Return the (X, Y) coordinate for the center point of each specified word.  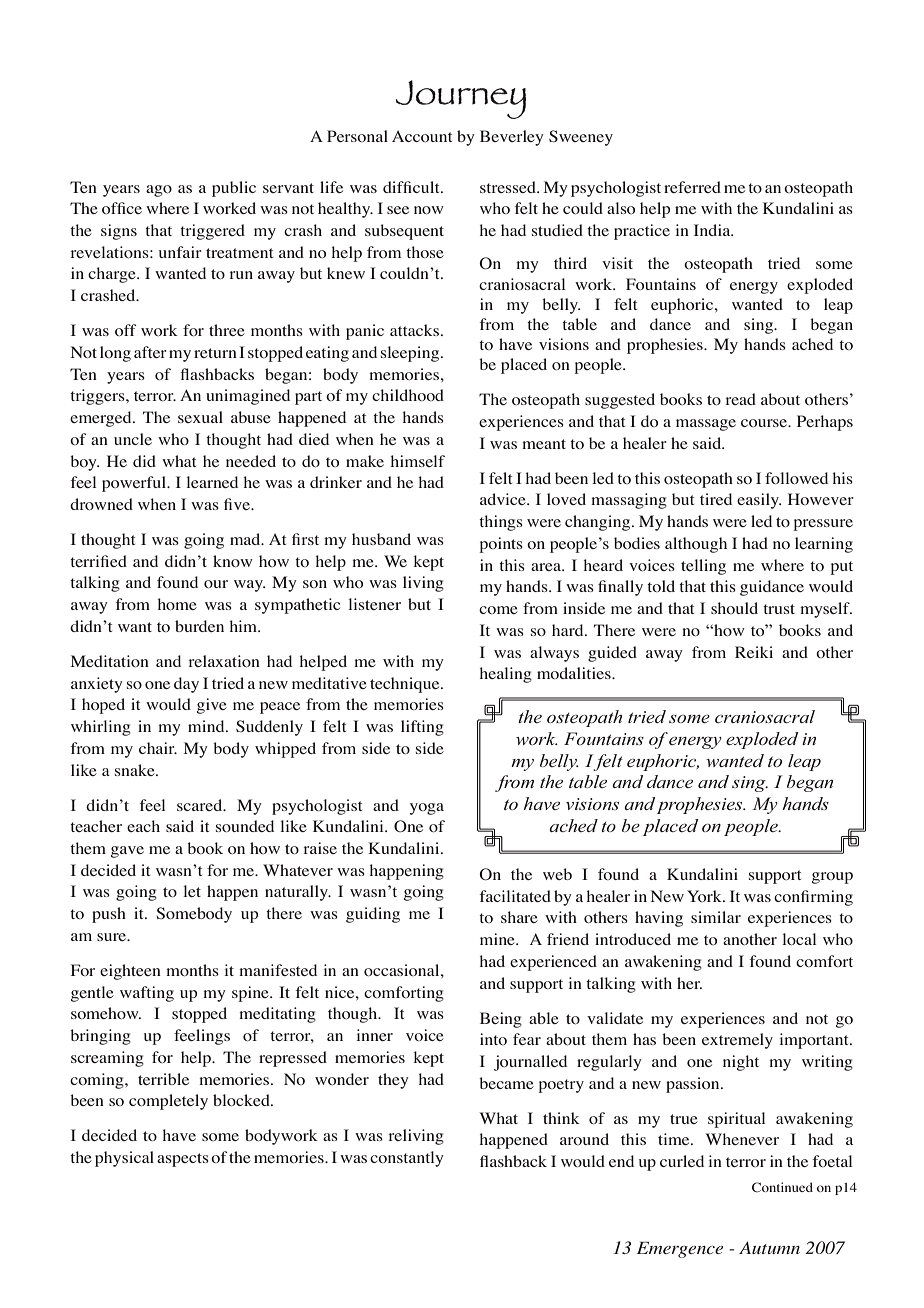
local (799, 939)
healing (506, 675)
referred (692, 187)
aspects (183, 1160)
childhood (408, 395)
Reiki (754, 652)
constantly (407, 1159)
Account (422, 136)
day (186, 685)
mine (498, 939)
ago (159, 191)
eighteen (130, 972)
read (740, 399)
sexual (200, 417)
